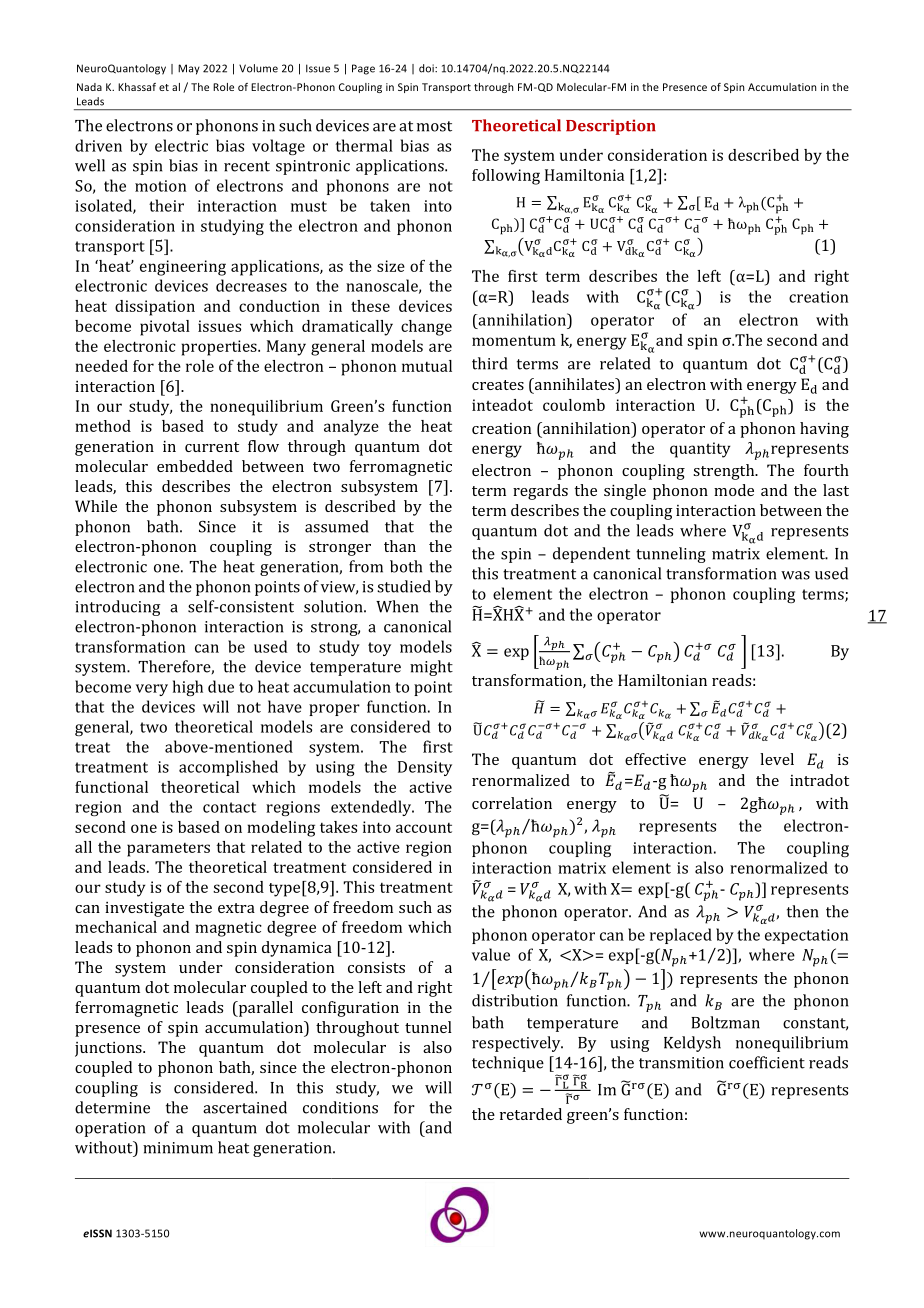  What do you see at coordinates (611, 127) in the document?
I see `Description` at bounding box center [611, 127].
